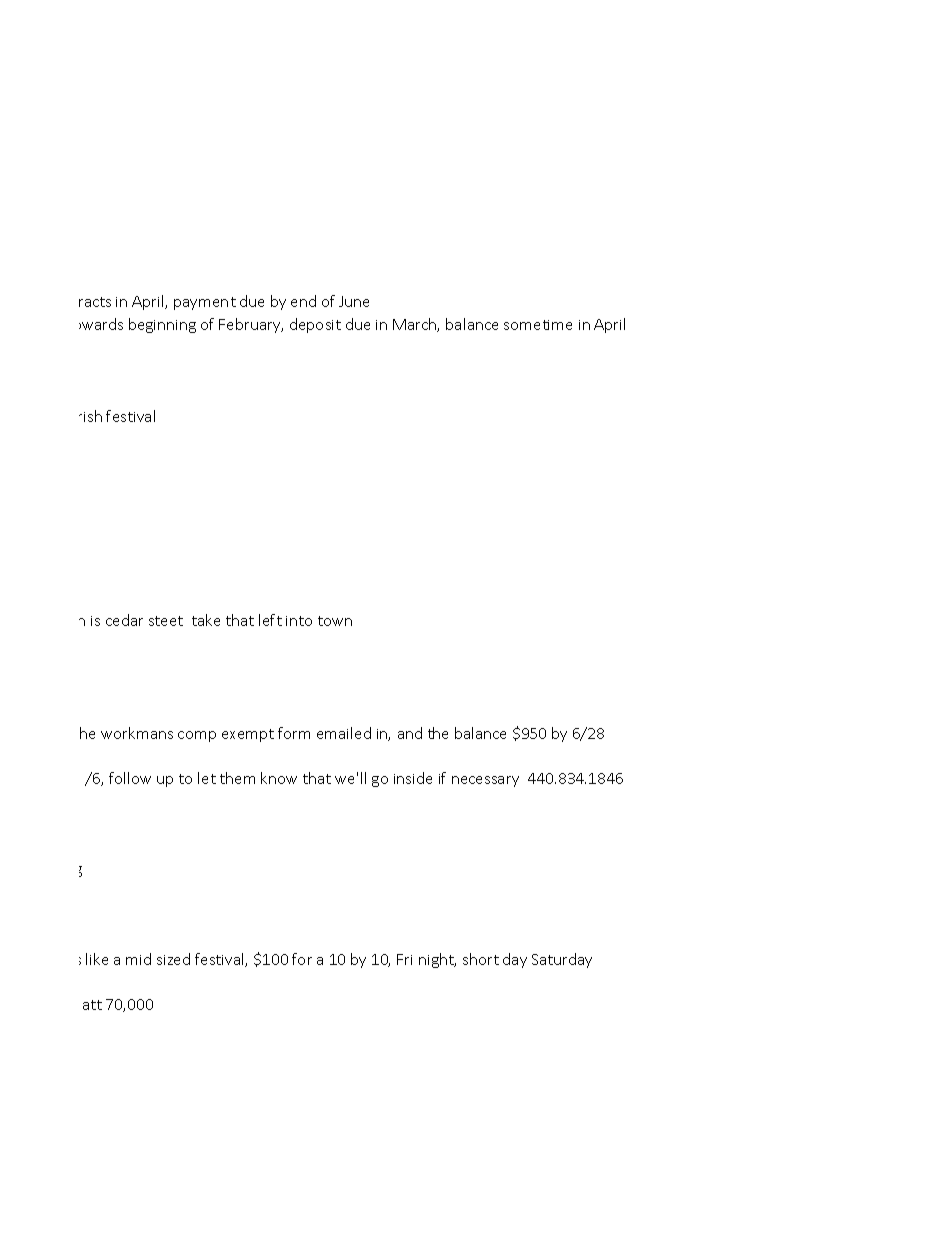 This screenshot has width=952, height=1233. I want to click on short, so click(481, 959).
